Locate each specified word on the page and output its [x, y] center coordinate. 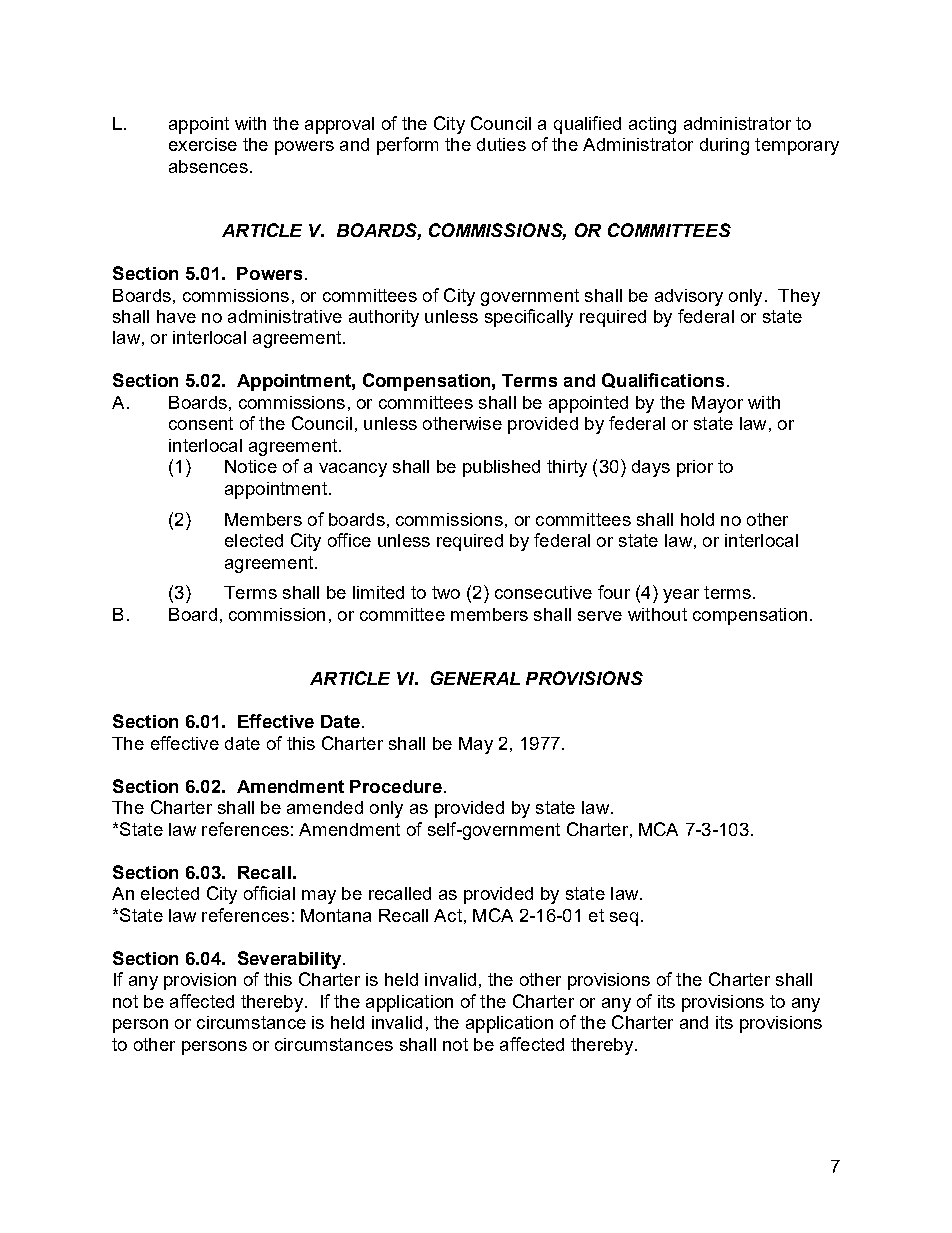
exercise [203, 144]
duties [501, 144]
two [446, 592]
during [724, 146]
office [349, 540]
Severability [291, 960]
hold [697, 519]
